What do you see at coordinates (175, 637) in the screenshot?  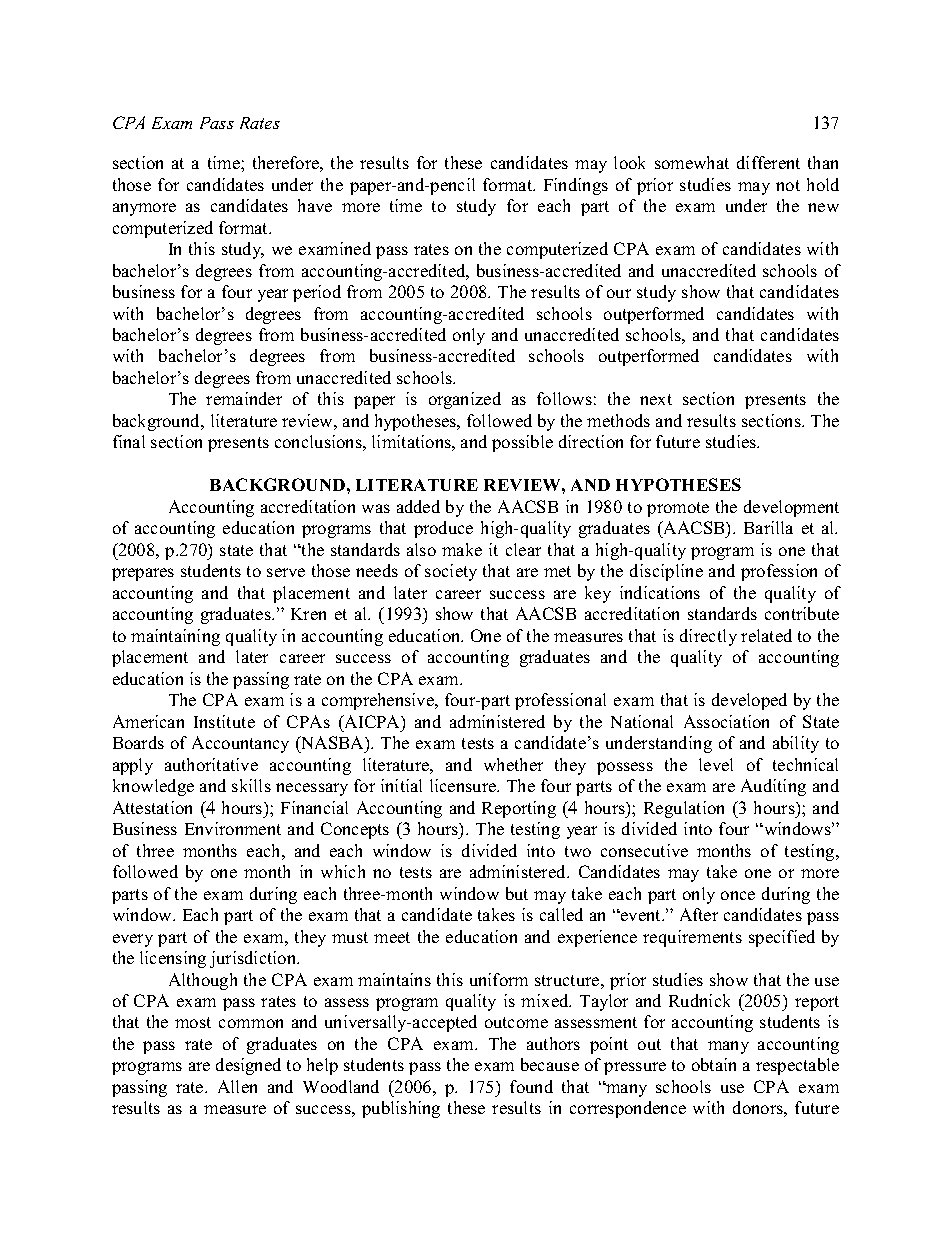 I see `maintaining` at bounding box center [175, 637].
